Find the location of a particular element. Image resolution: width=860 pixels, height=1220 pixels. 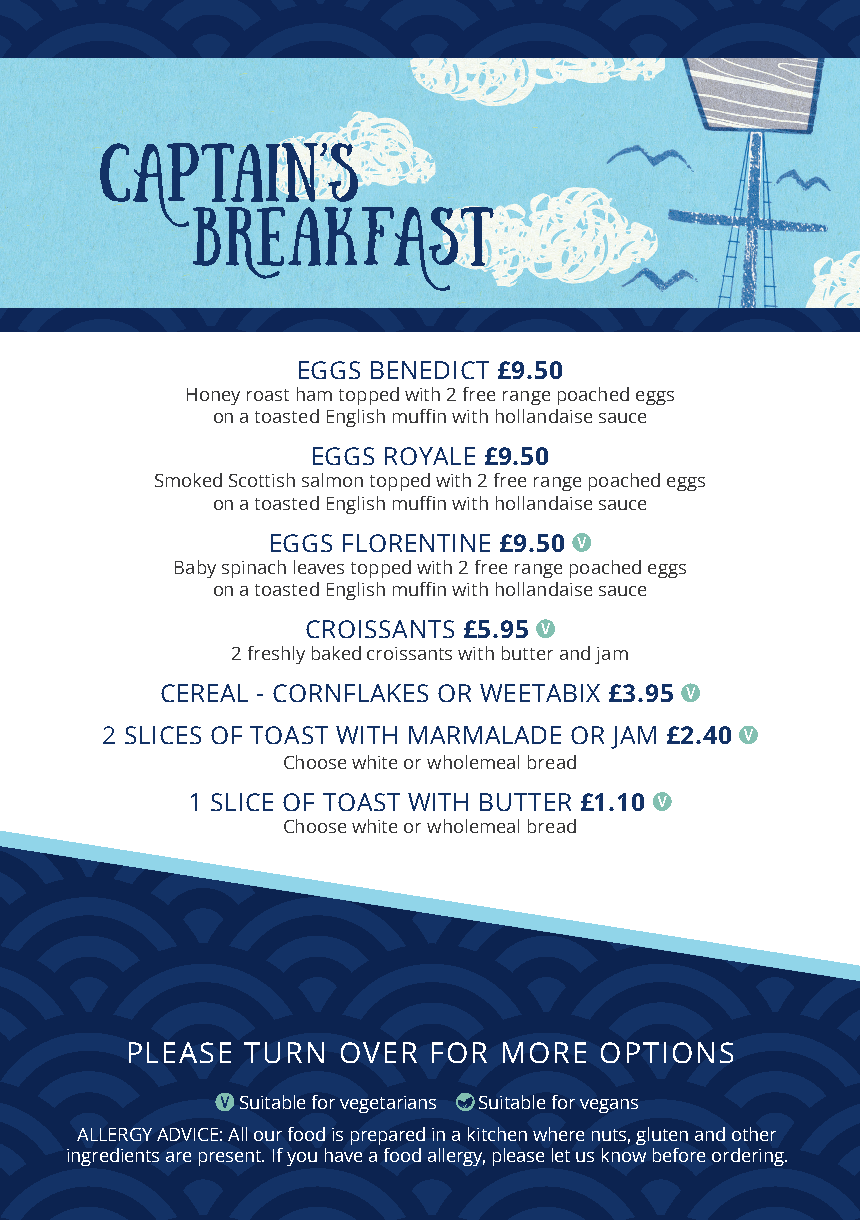

BENEDICT is located at coordinates (430, 370).
